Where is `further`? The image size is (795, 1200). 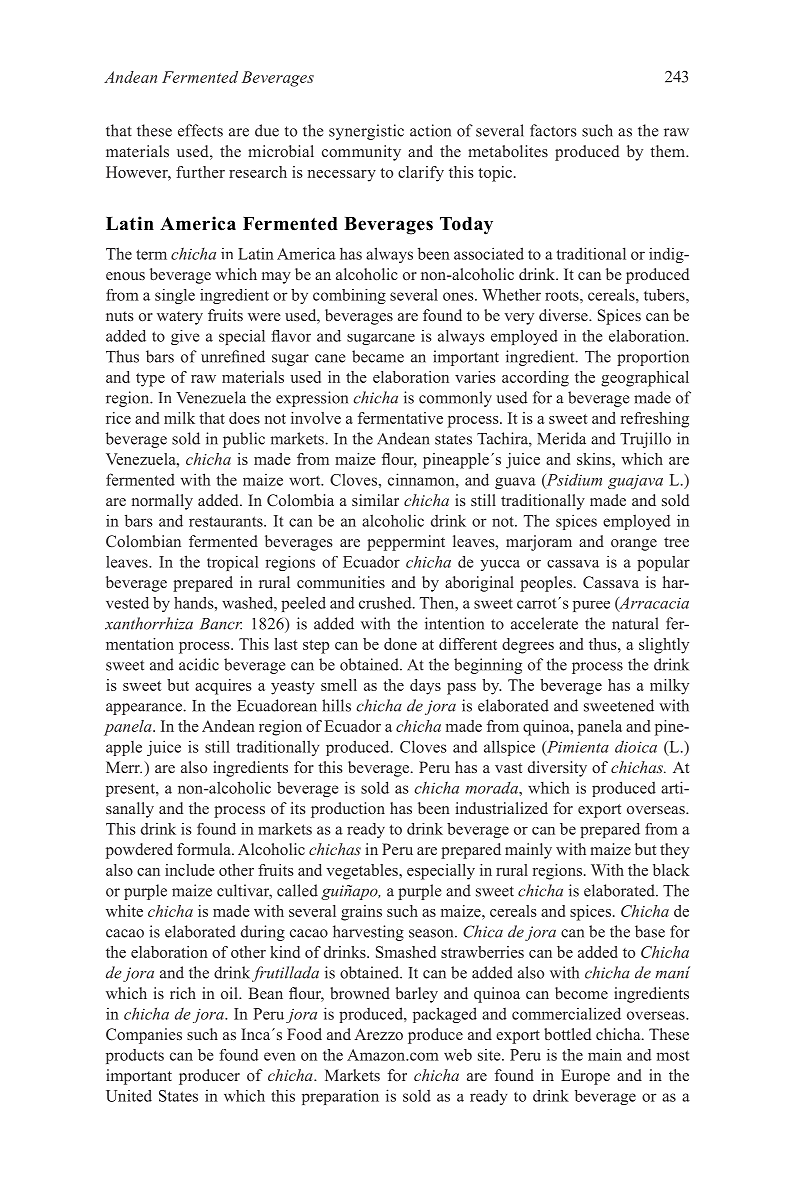 further is located at coordinates (200, 172).
